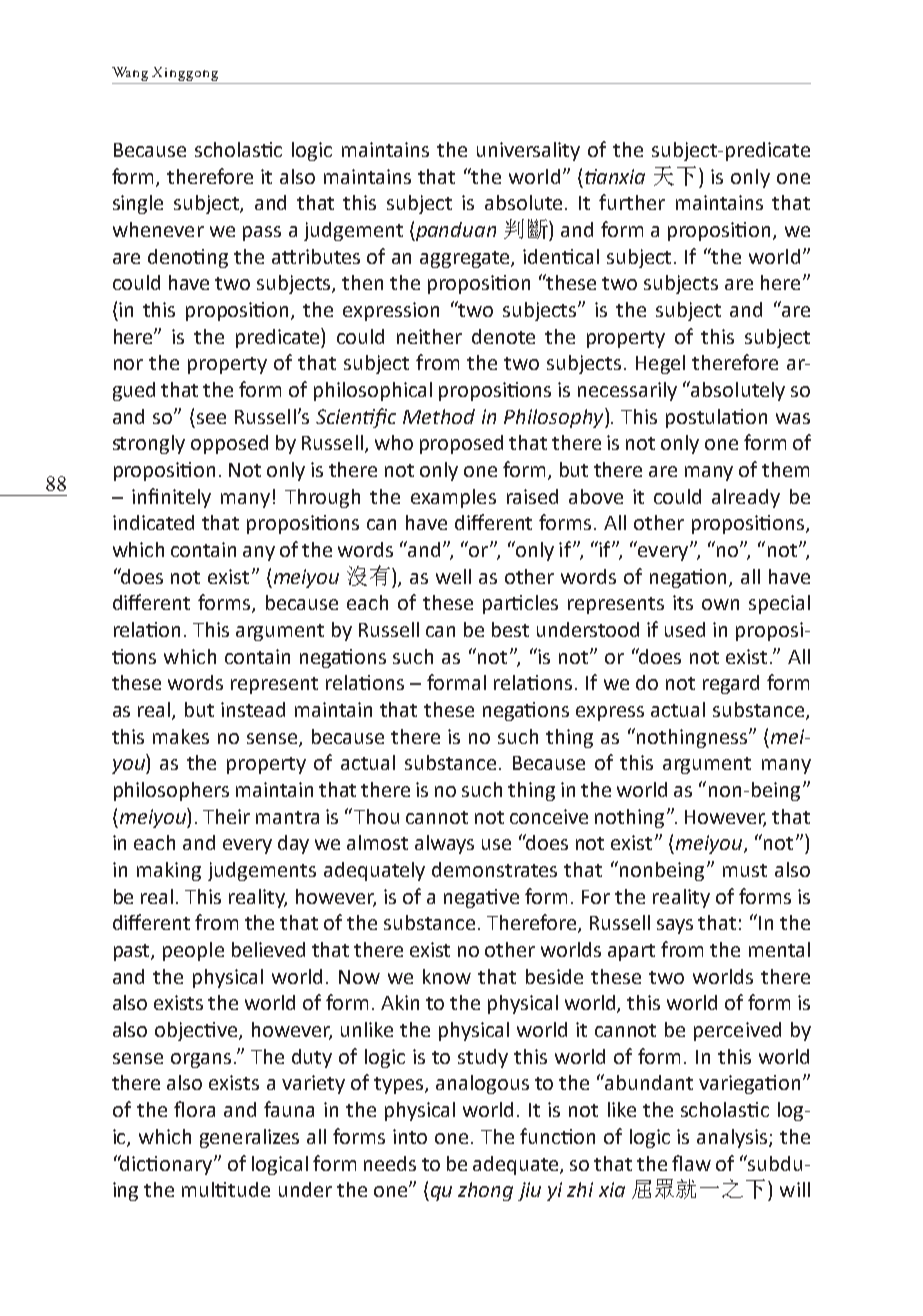 The height and width of the screenshot is (1316, 923). I want to click on denoting, so click(188, 258).
